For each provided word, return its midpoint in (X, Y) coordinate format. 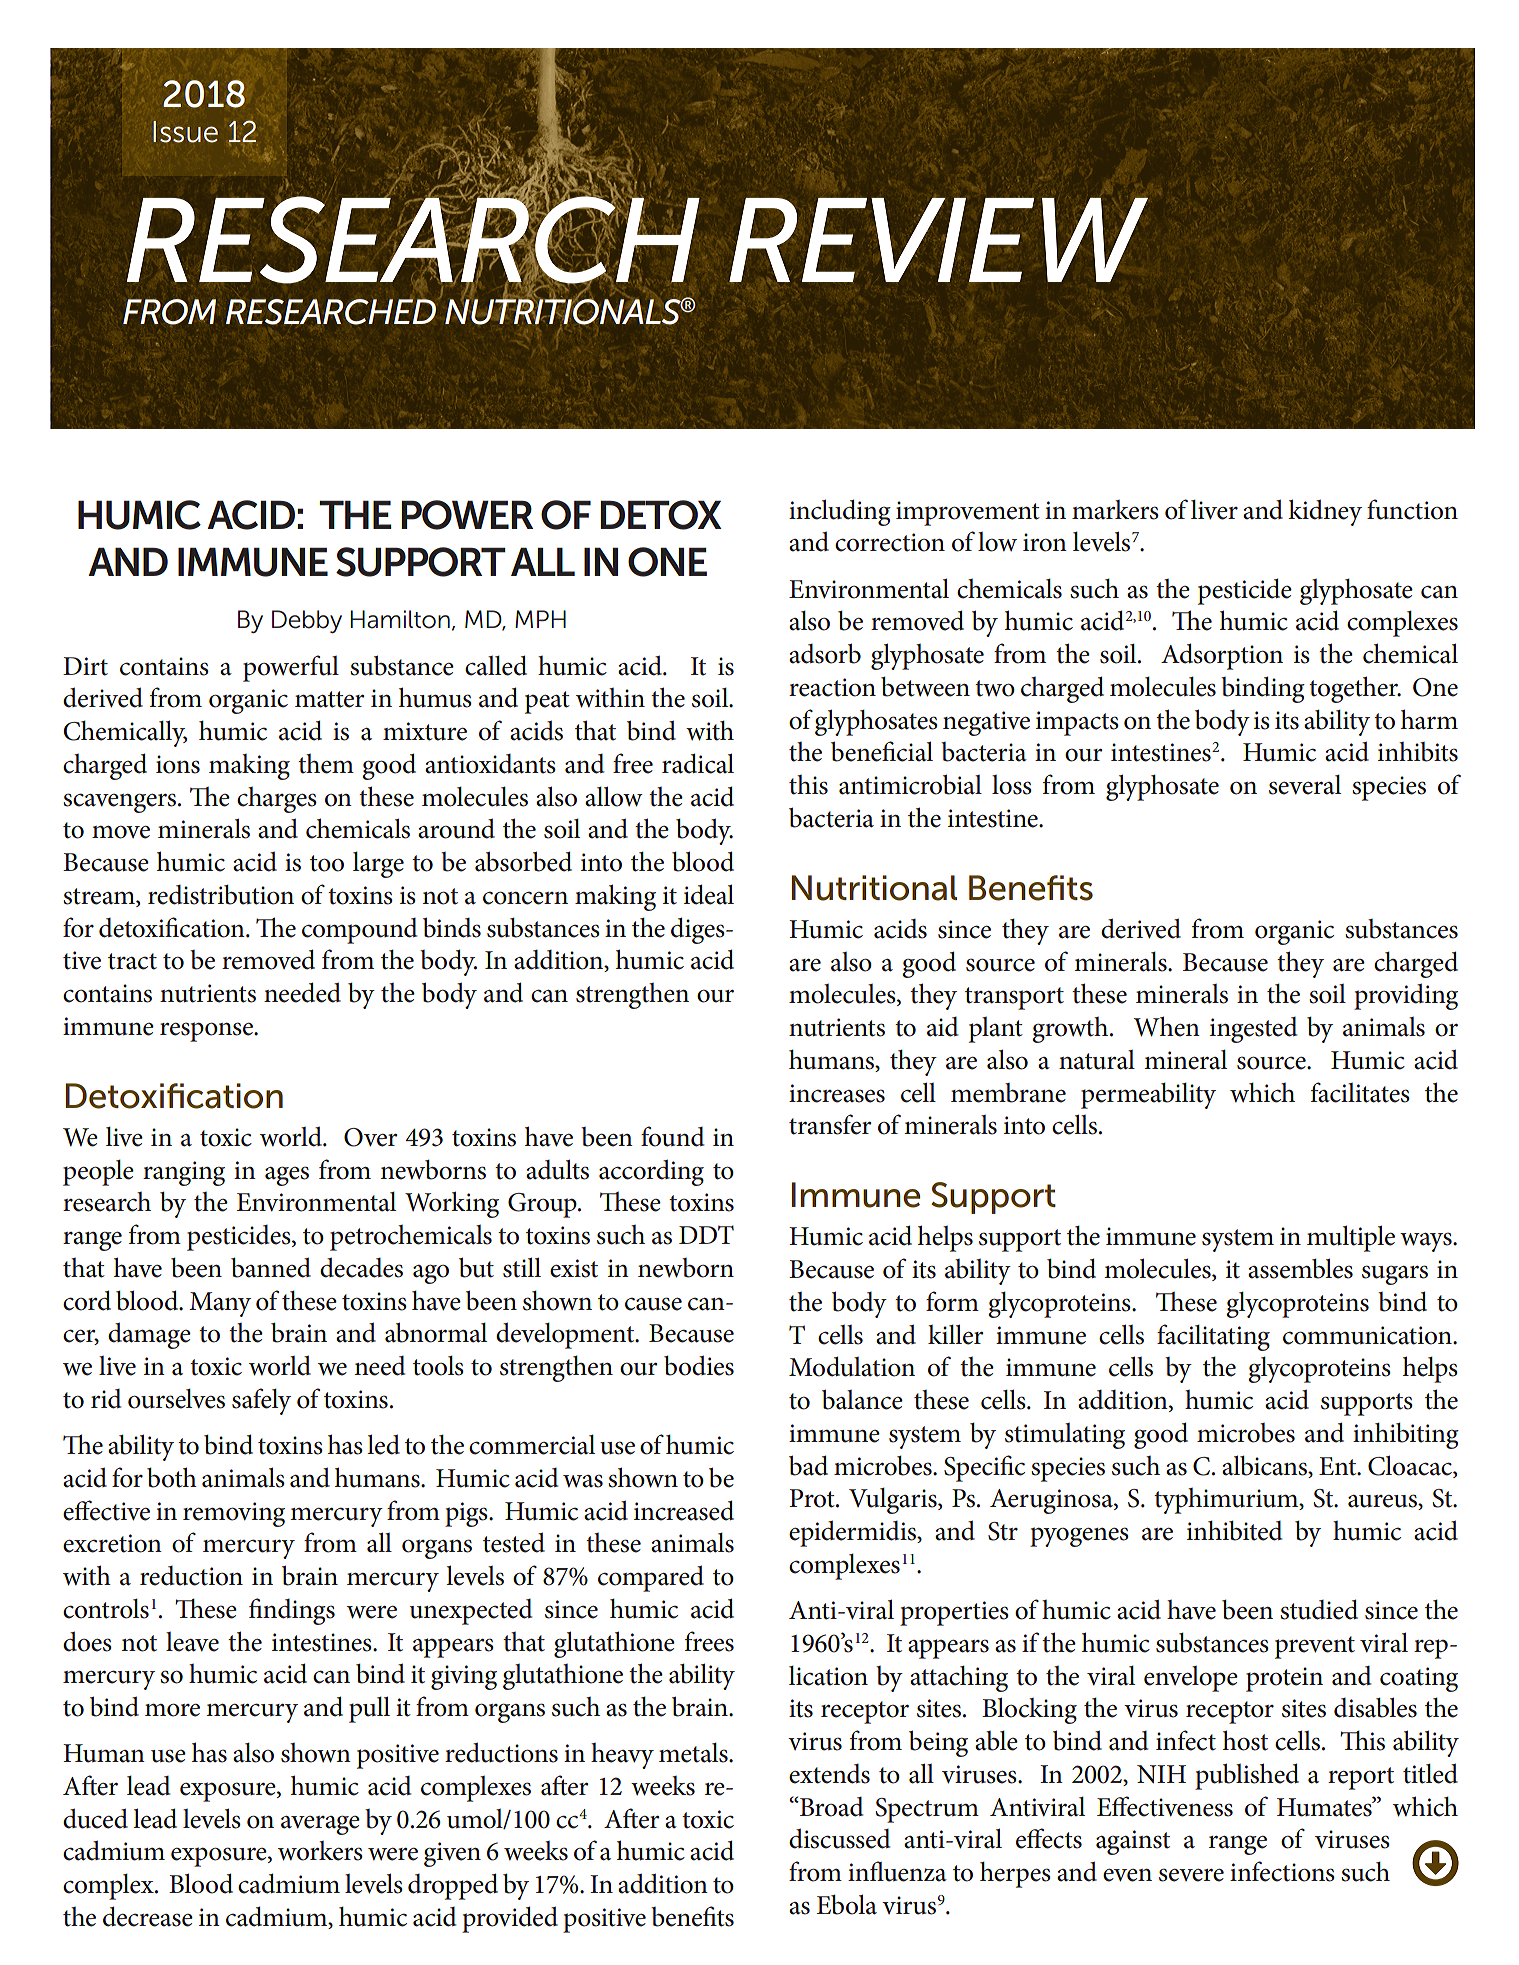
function (1412, 509)
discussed (840, 1838)
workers (320, 1851)
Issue (185, 132)
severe (1191, 1875)
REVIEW (938, 239)
